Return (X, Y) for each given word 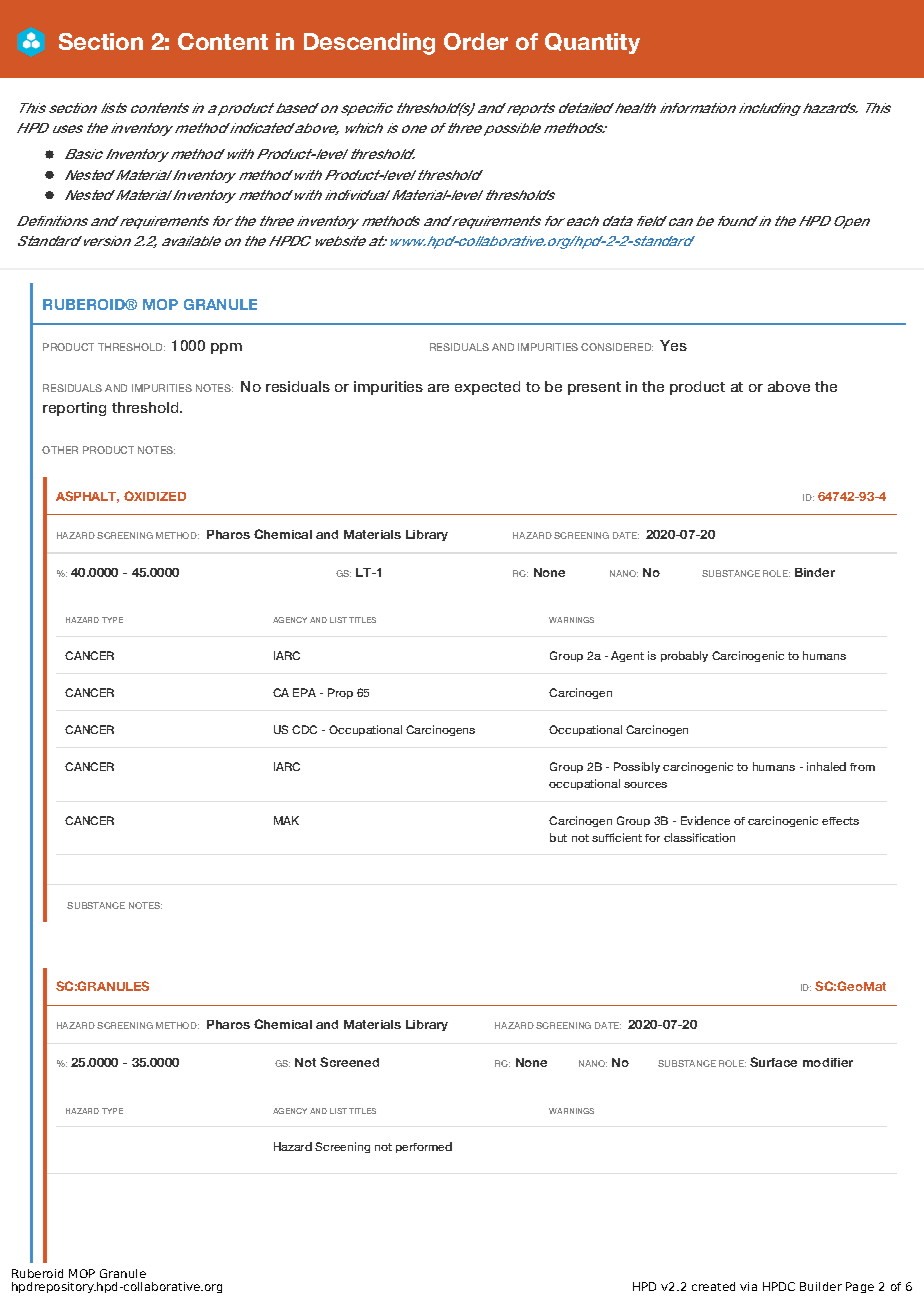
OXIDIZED (155, 496)
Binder (815, 572)
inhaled (826, 766)
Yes (673, 345)
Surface (773, 1062)
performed (424, 1147)
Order (476, 41)
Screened (349, 1062)
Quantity (592, 43)
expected (487, 388)
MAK (286, 820)
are (438, 388)
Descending (369, 44)
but (558, 837)
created (713, 1286)
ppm (226, 348)
